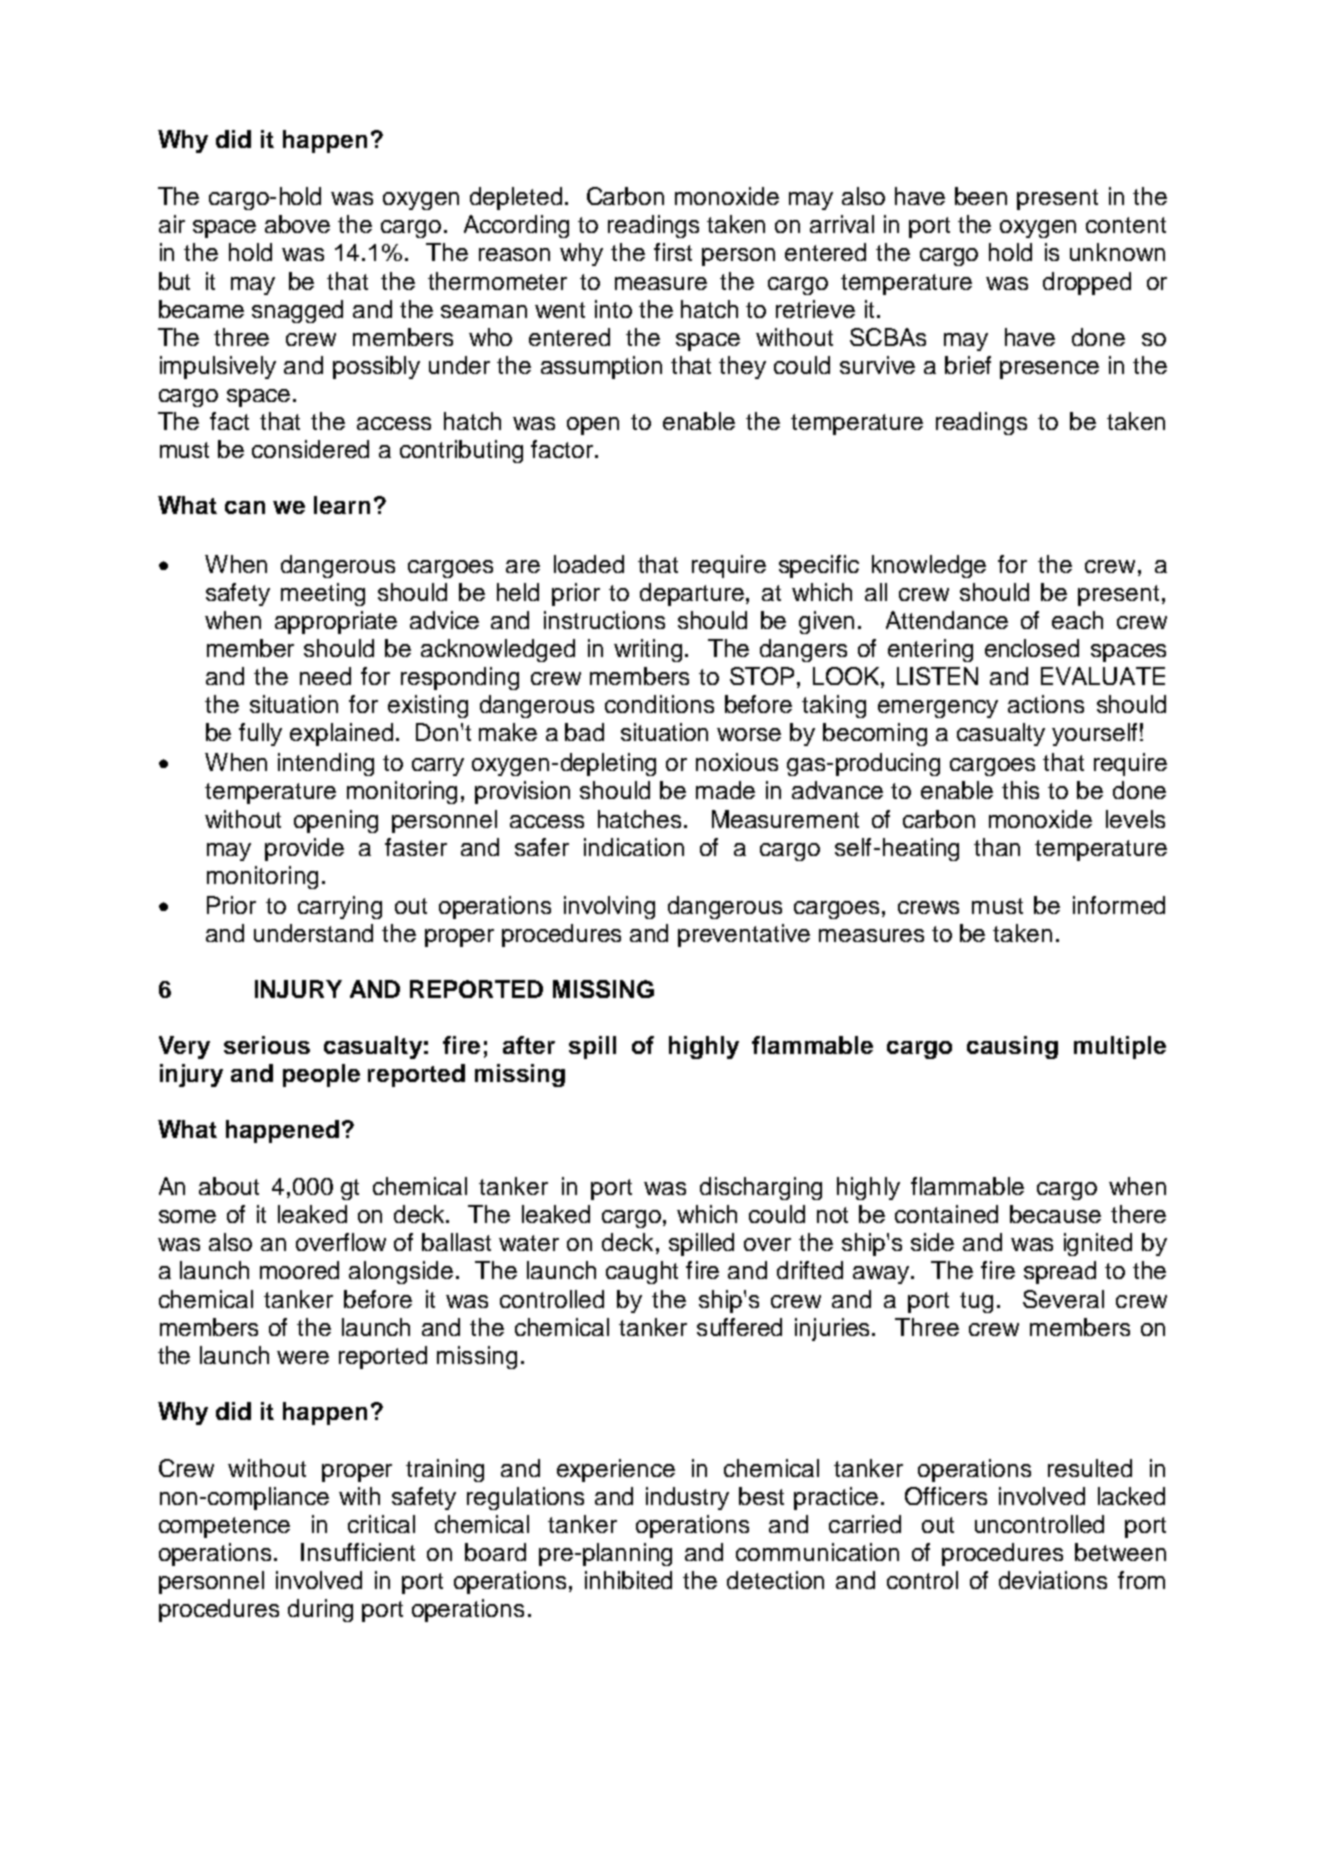  Describe the element at coordinates (320, 1610) in the screenshot. I see `during` at that location.
